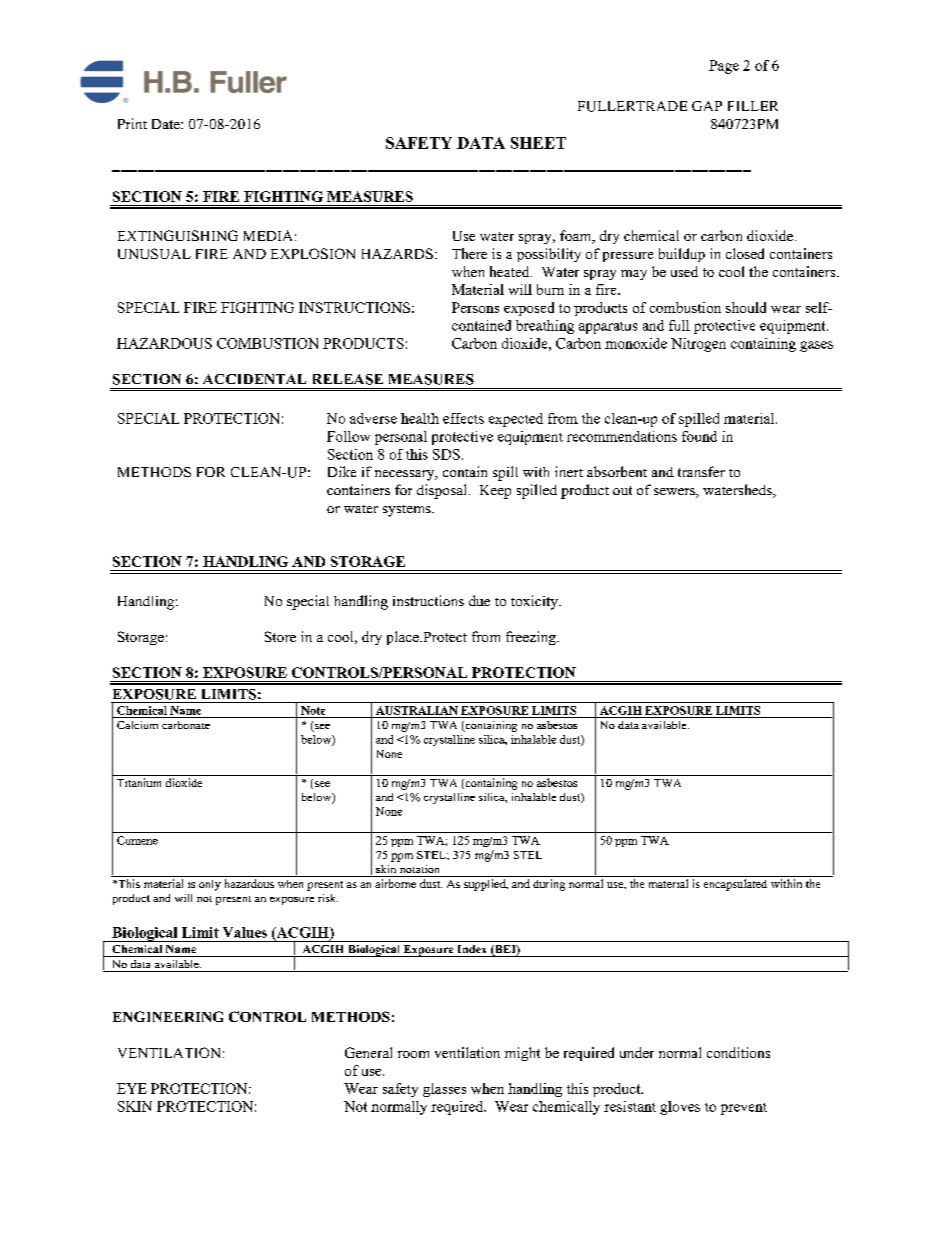  What do you see at coordinates (479, 600) in the image?
I see `due` at bounding box center [479, 600].
